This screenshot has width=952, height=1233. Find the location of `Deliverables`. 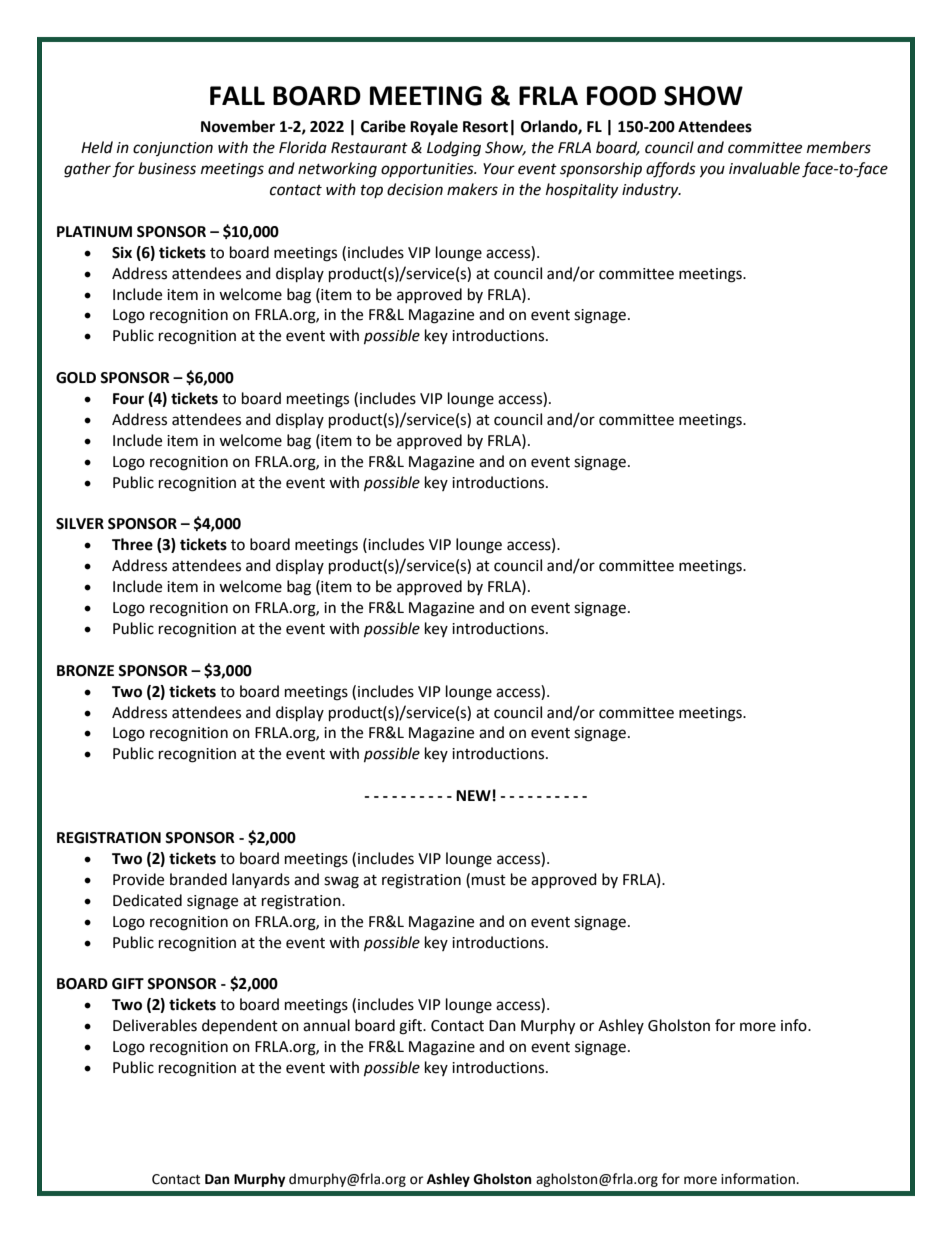

Deliverables is located at coordinates (155, 1025).
